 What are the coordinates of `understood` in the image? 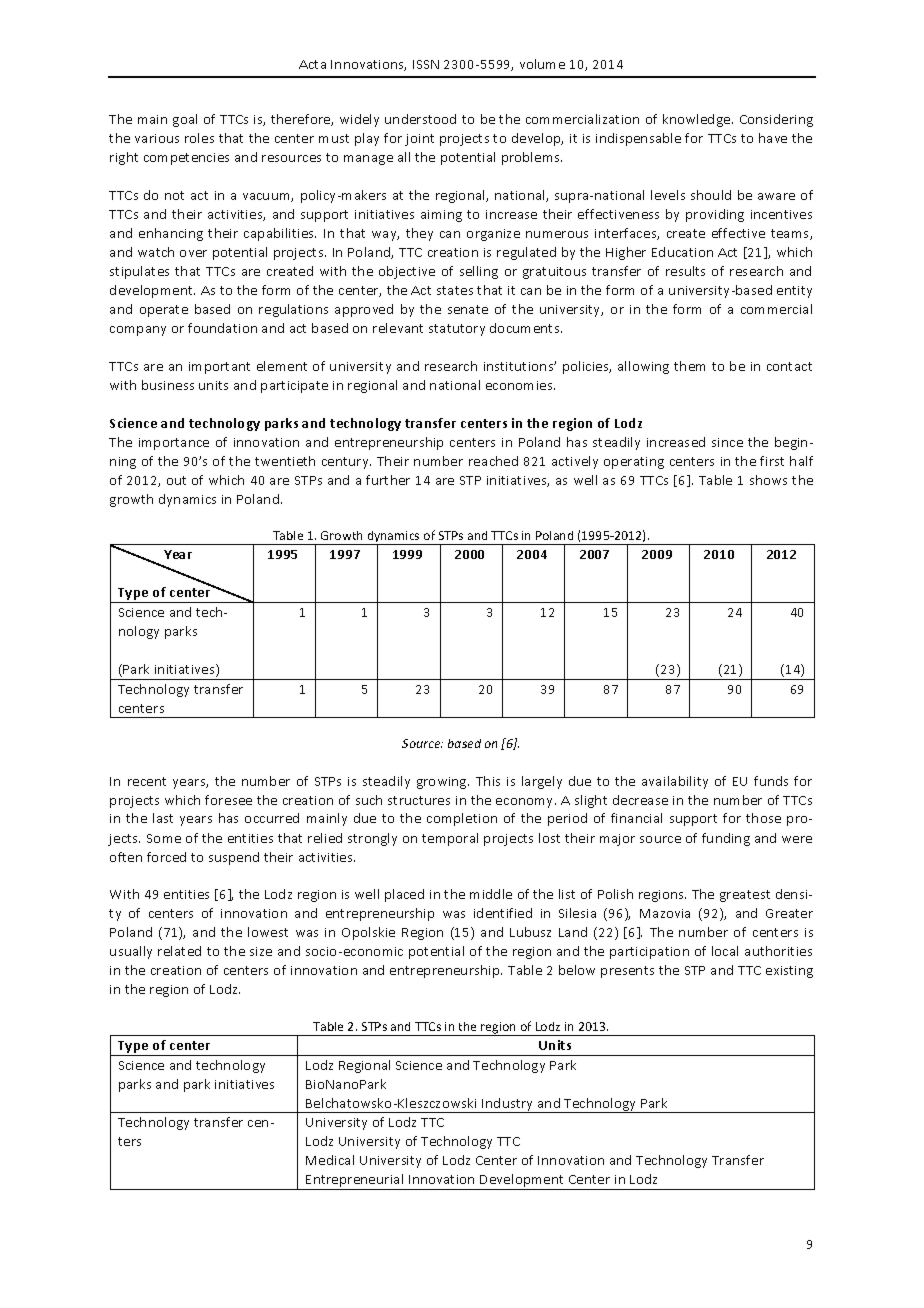 It's located at (420, 119).
